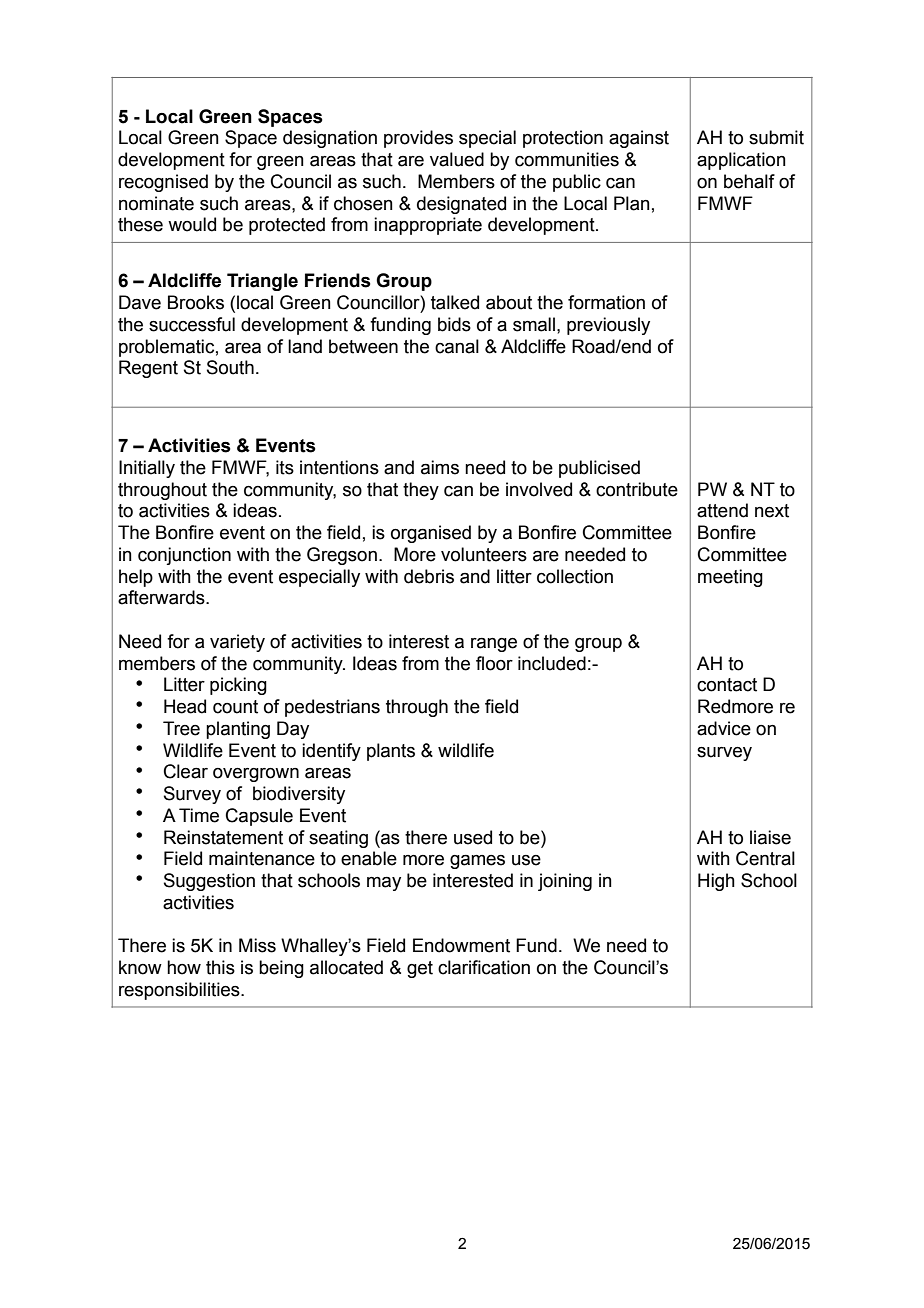 The image size is (924, 1308). What do you see at coordinates (163, 183) in the document?
I see `recognised` at bounding box center [163, 183].
